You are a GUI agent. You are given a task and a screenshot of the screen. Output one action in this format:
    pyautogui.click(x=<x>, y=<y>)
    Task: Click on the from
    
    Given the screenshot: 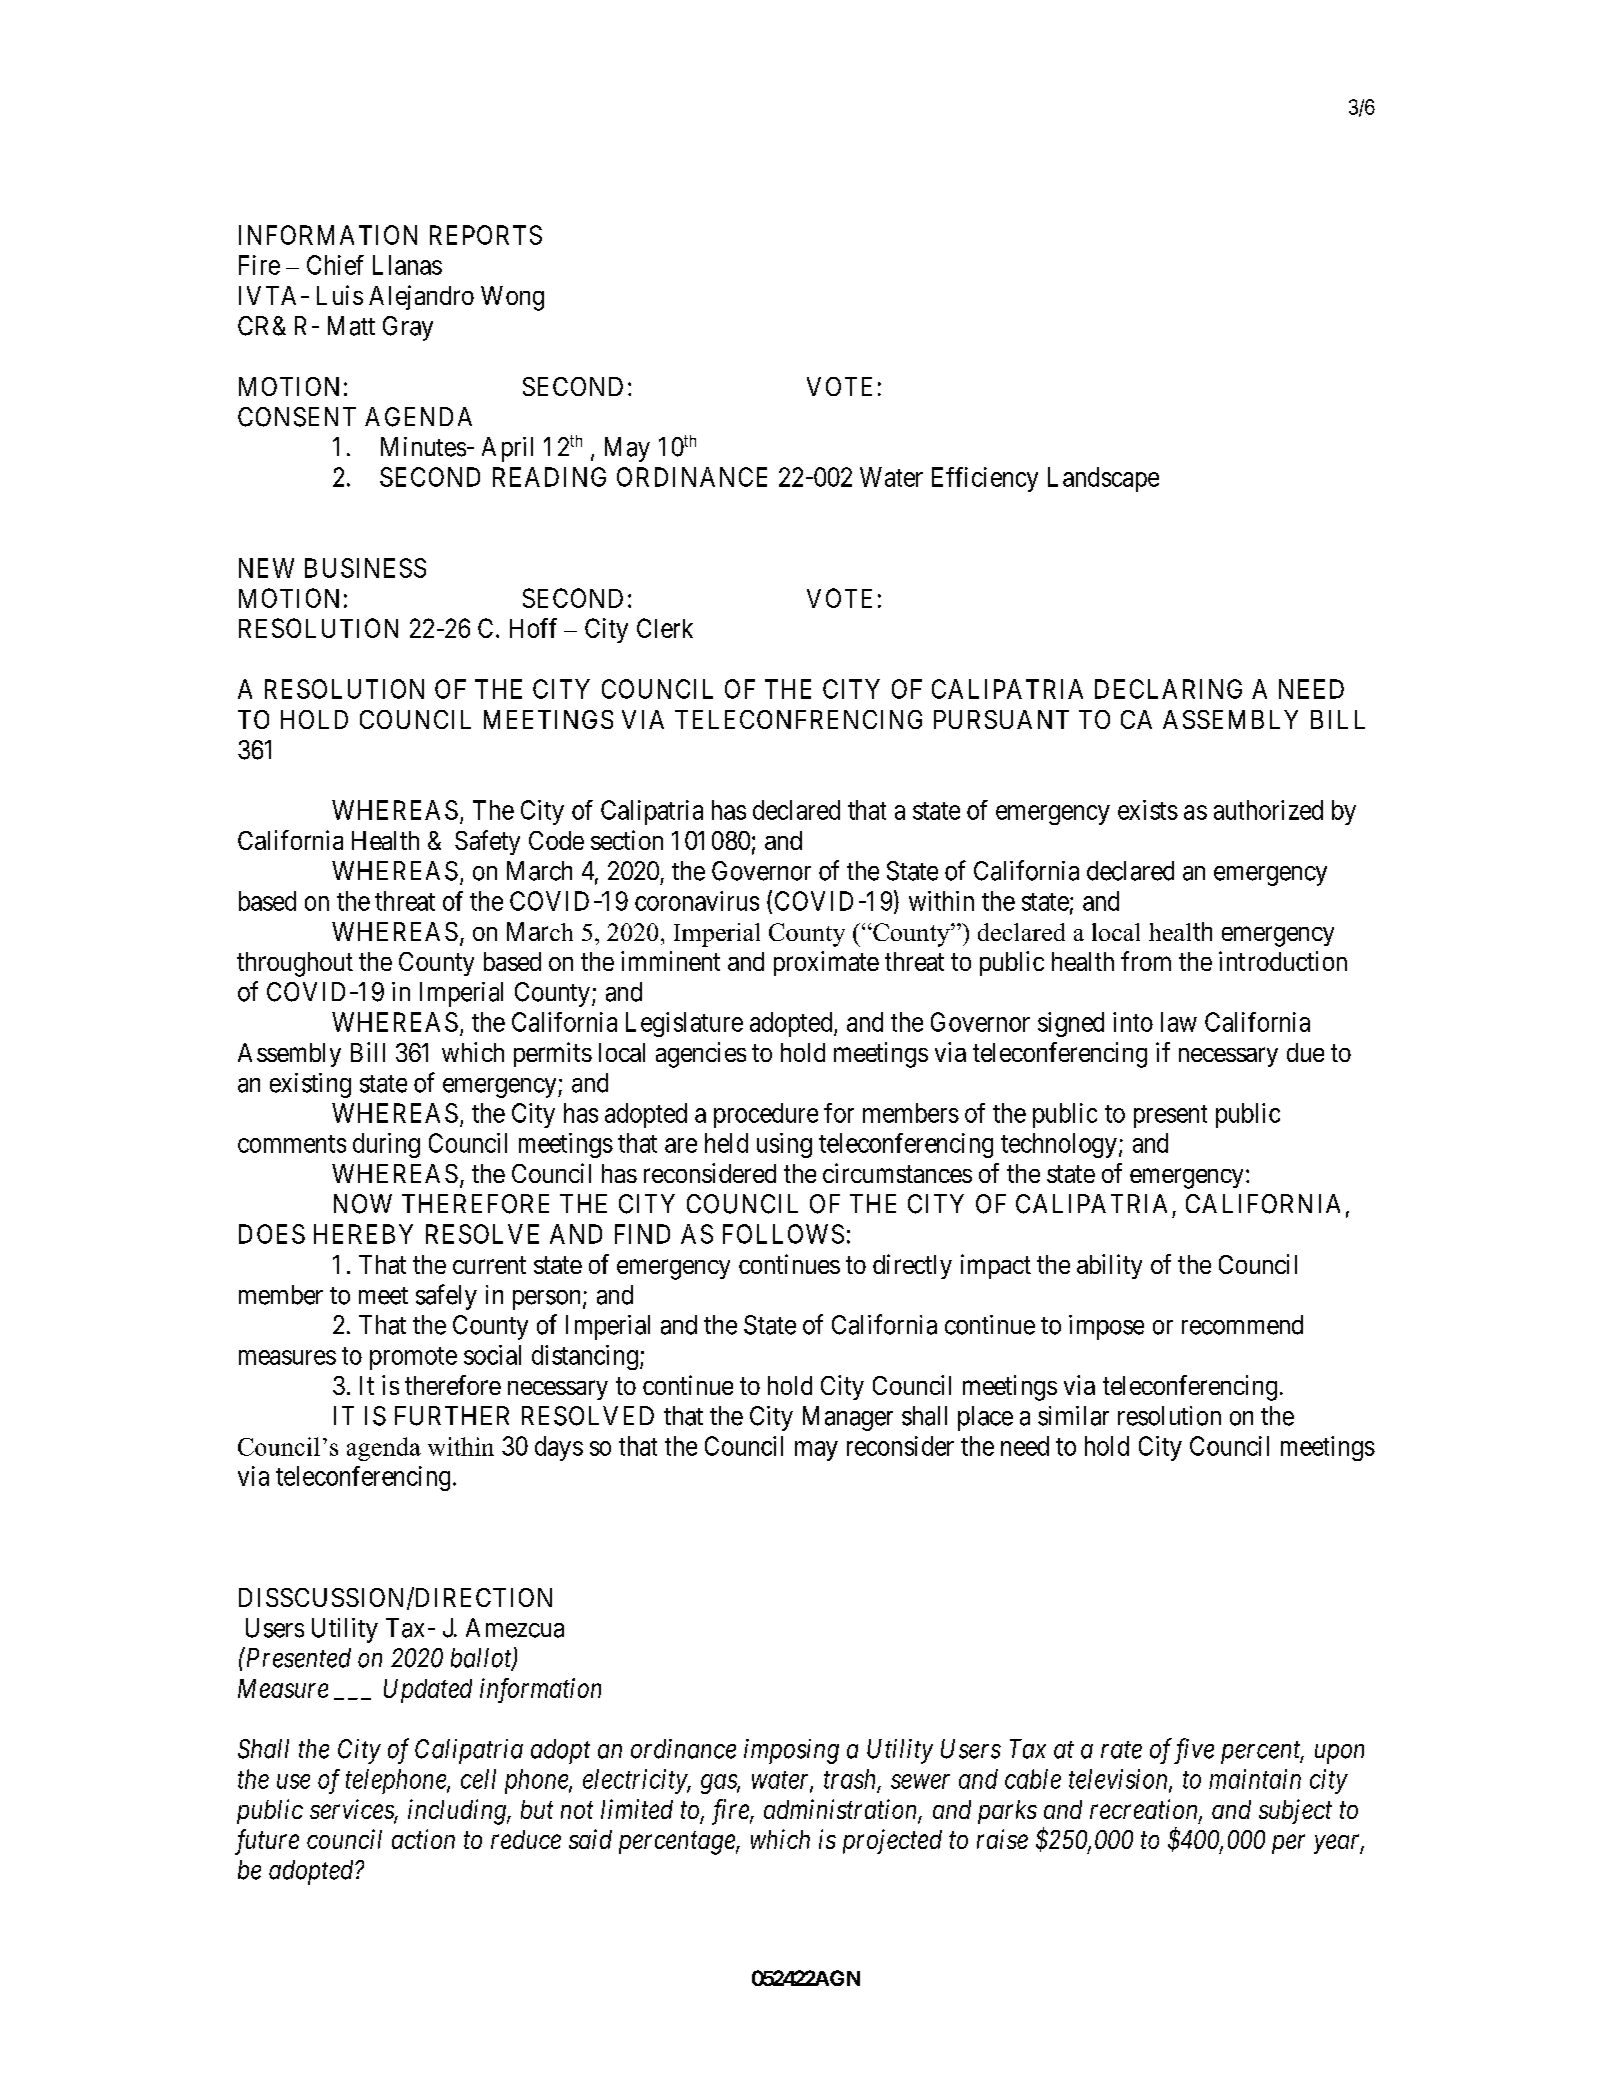 What is the action you would take?
    pyautogui.click(x=1146, y=961)
